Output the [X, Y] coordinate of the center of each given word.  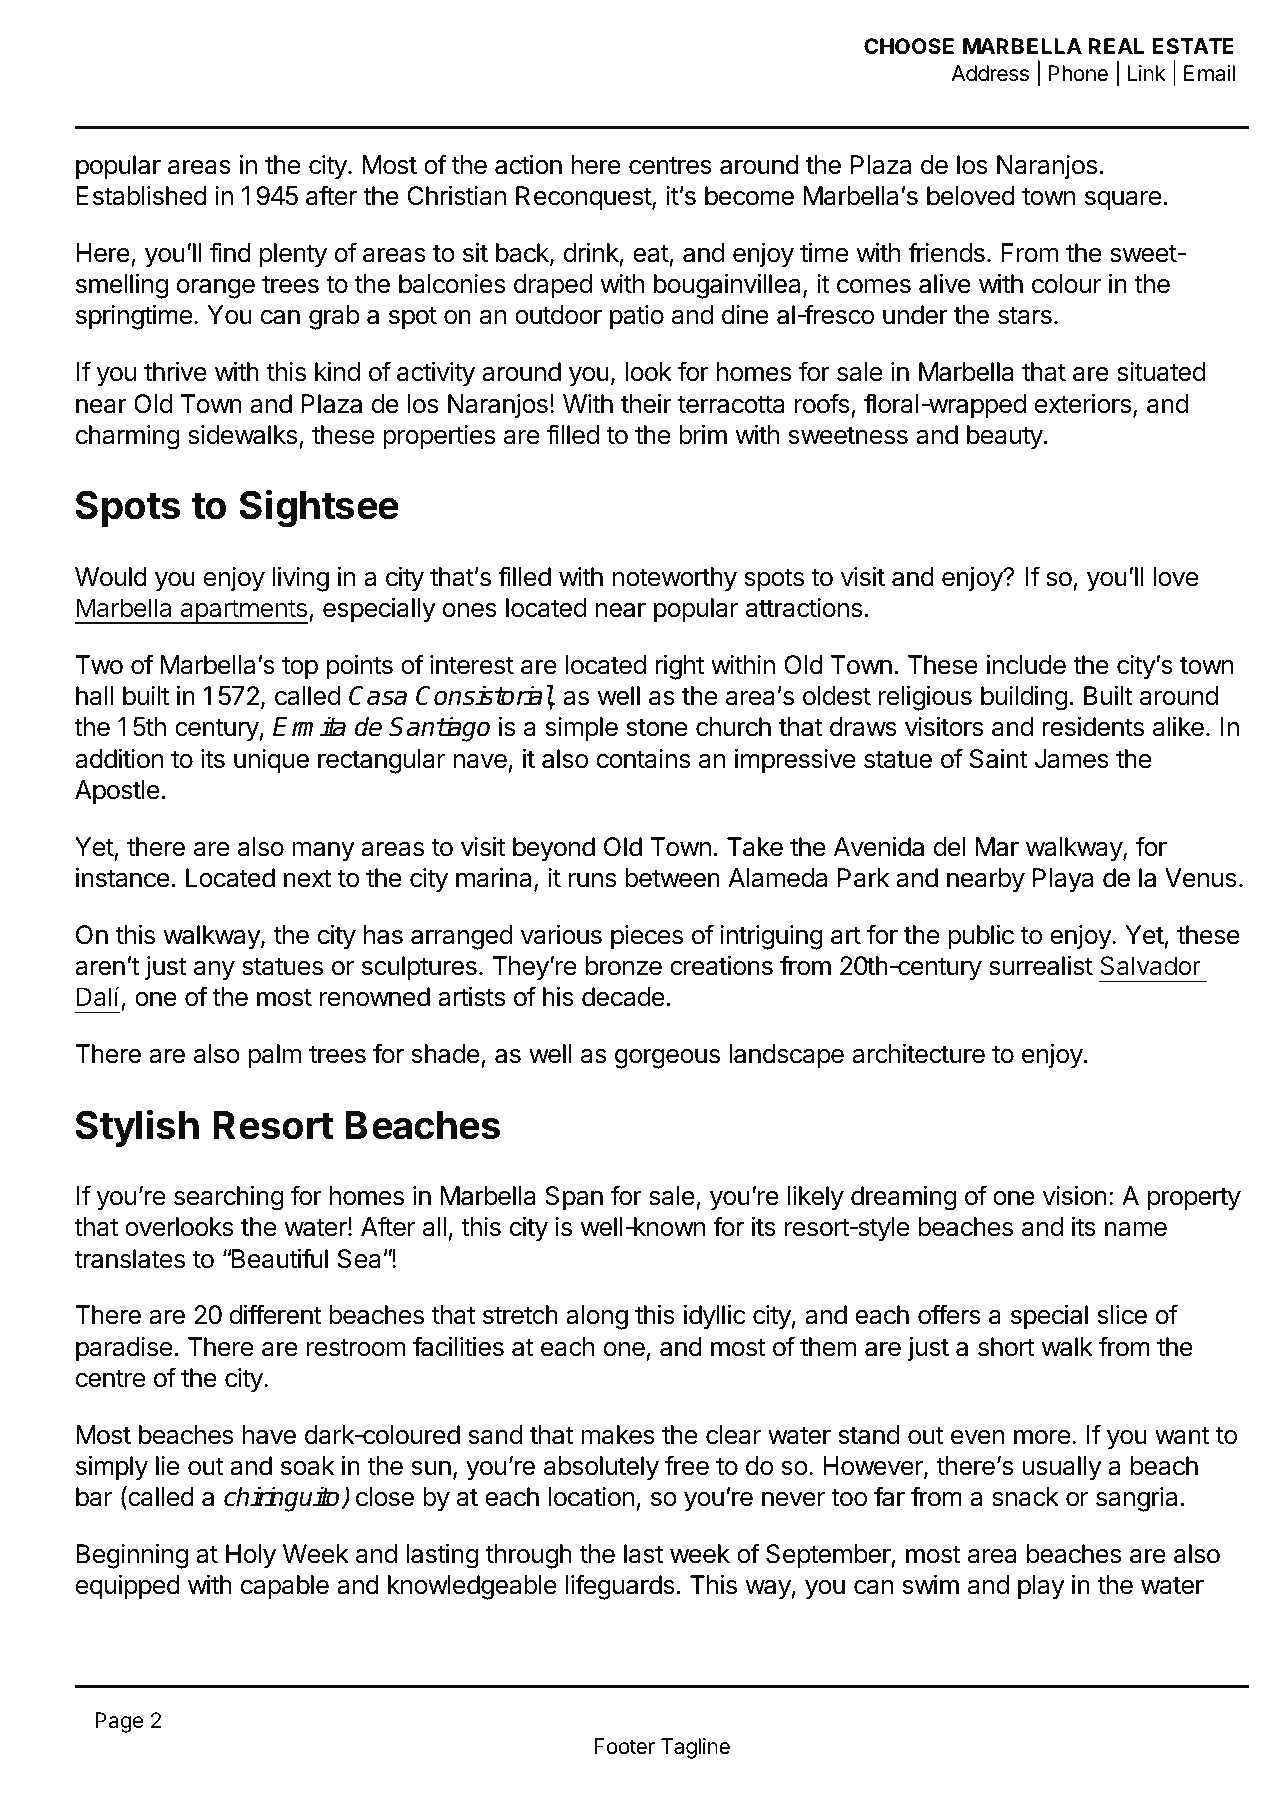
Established [141, 196]
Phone [1078, 73]
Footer [624, 1746]
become [749, 196]
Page [119, 1722]
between [672, 878]
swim [931, 1585]
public [981, 937]
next [308, 878]
